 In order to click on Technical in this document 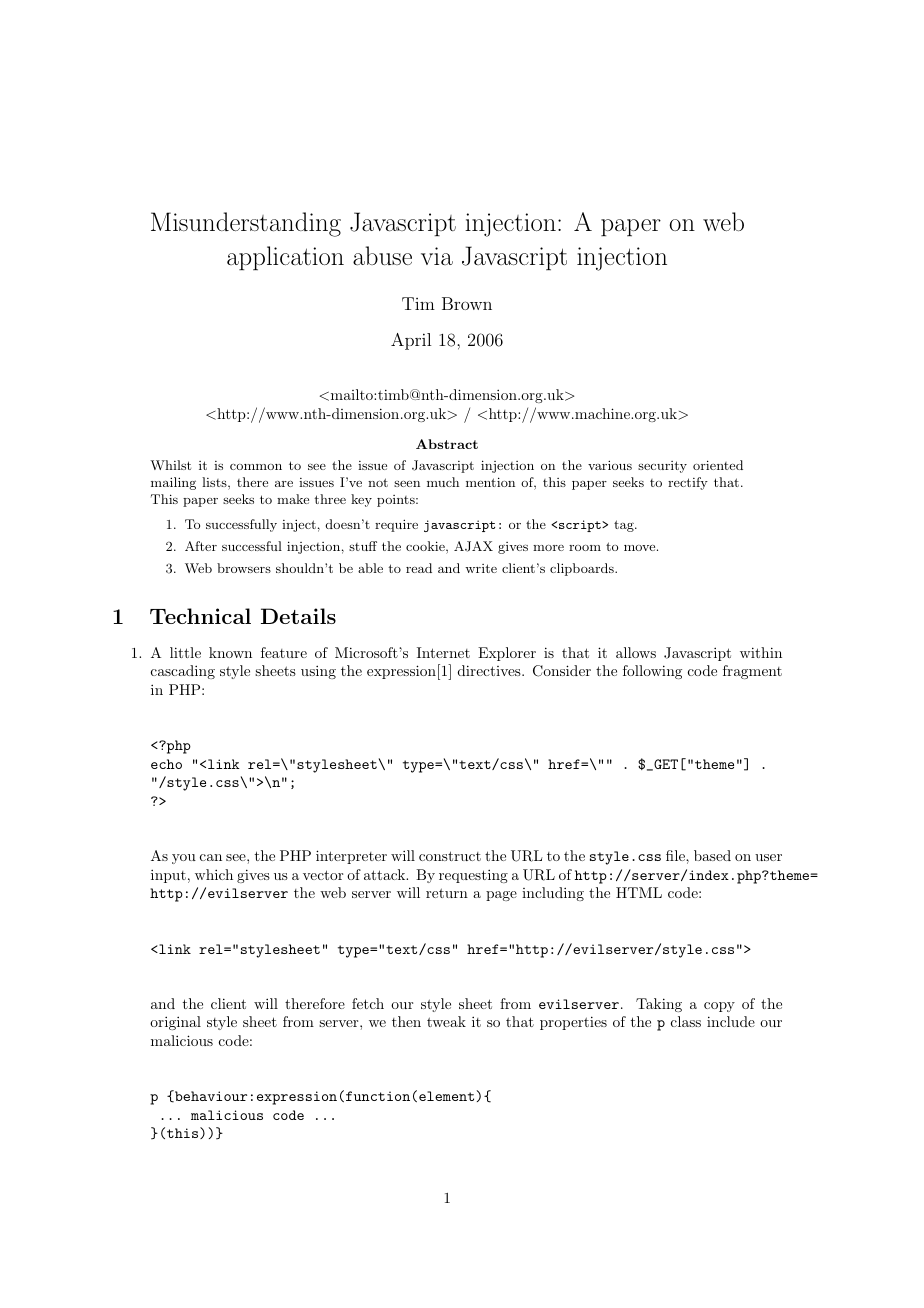, I will do `click(200, 616)`.
